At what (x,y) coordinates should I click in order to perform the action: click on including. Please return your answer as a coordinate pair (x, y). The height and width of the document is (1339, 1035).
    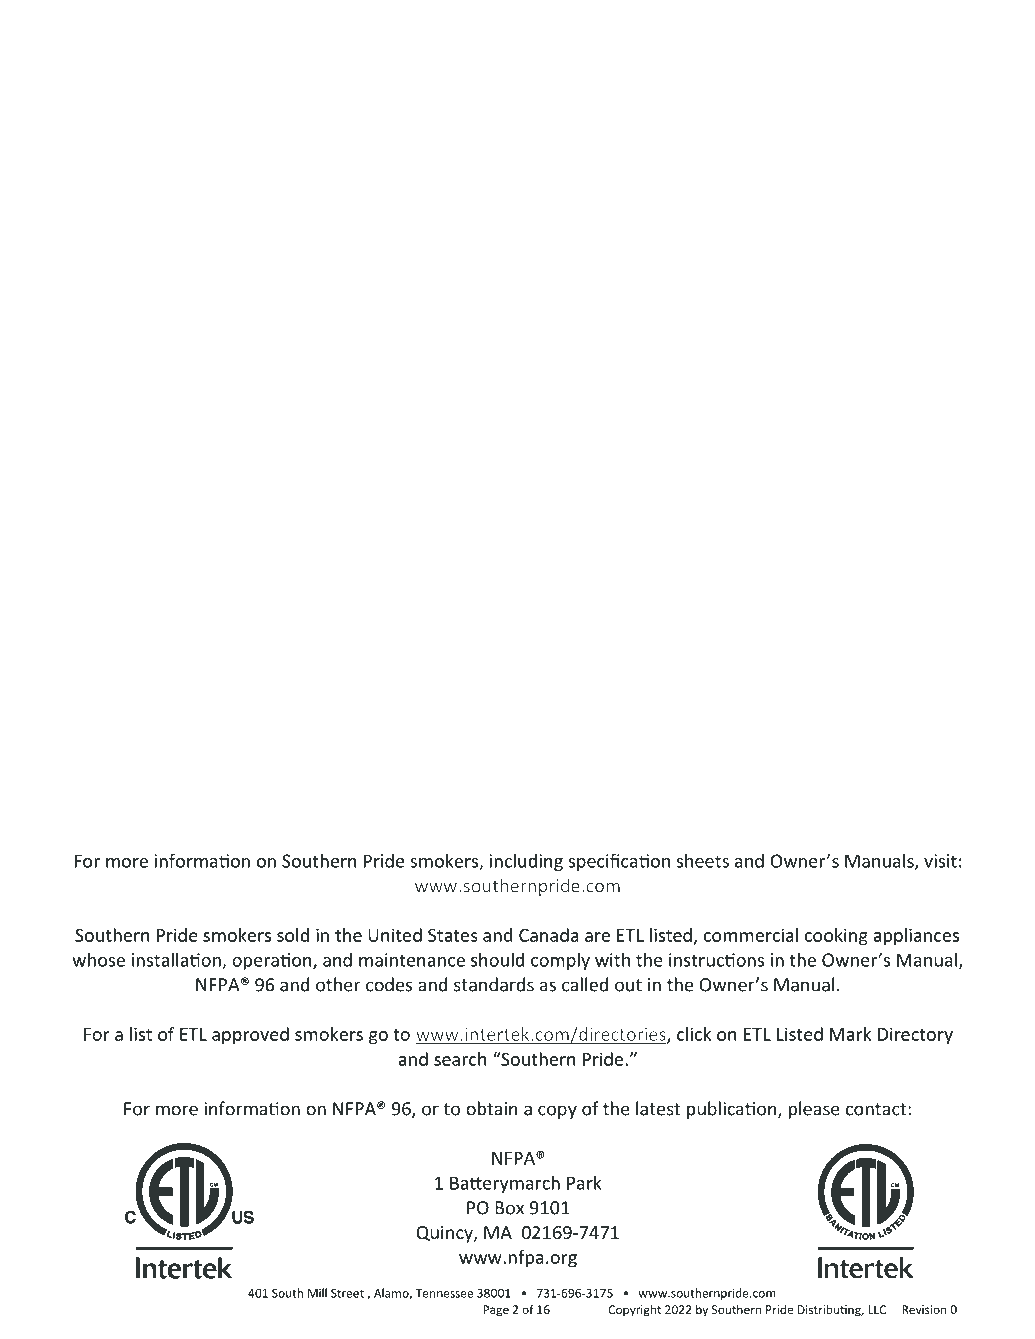
    Looking at the image, I should click on (526, 862).
